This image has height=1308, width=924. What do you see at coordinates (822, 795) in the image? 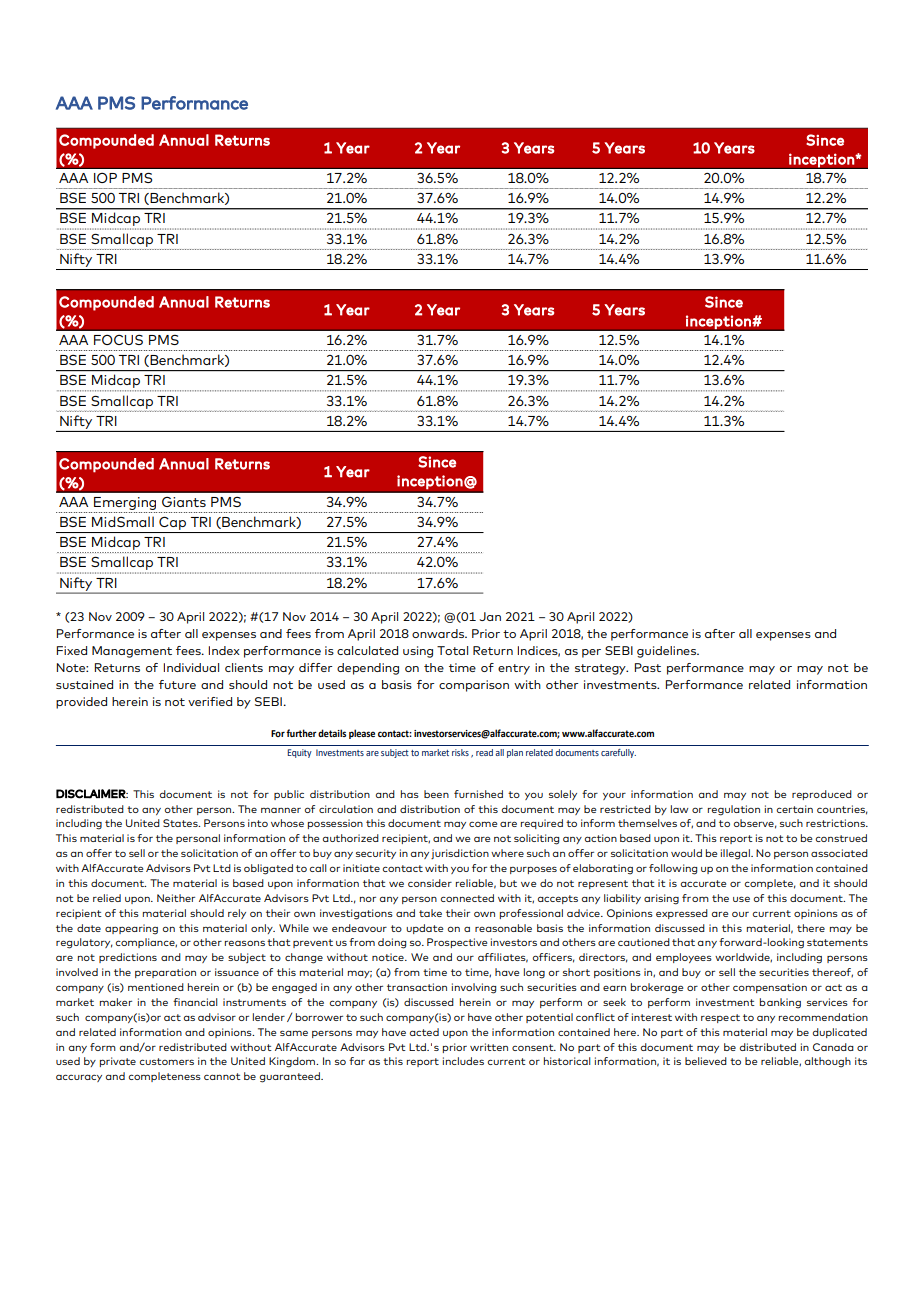
I see `reproduced` at bounding box center [822, 795].
